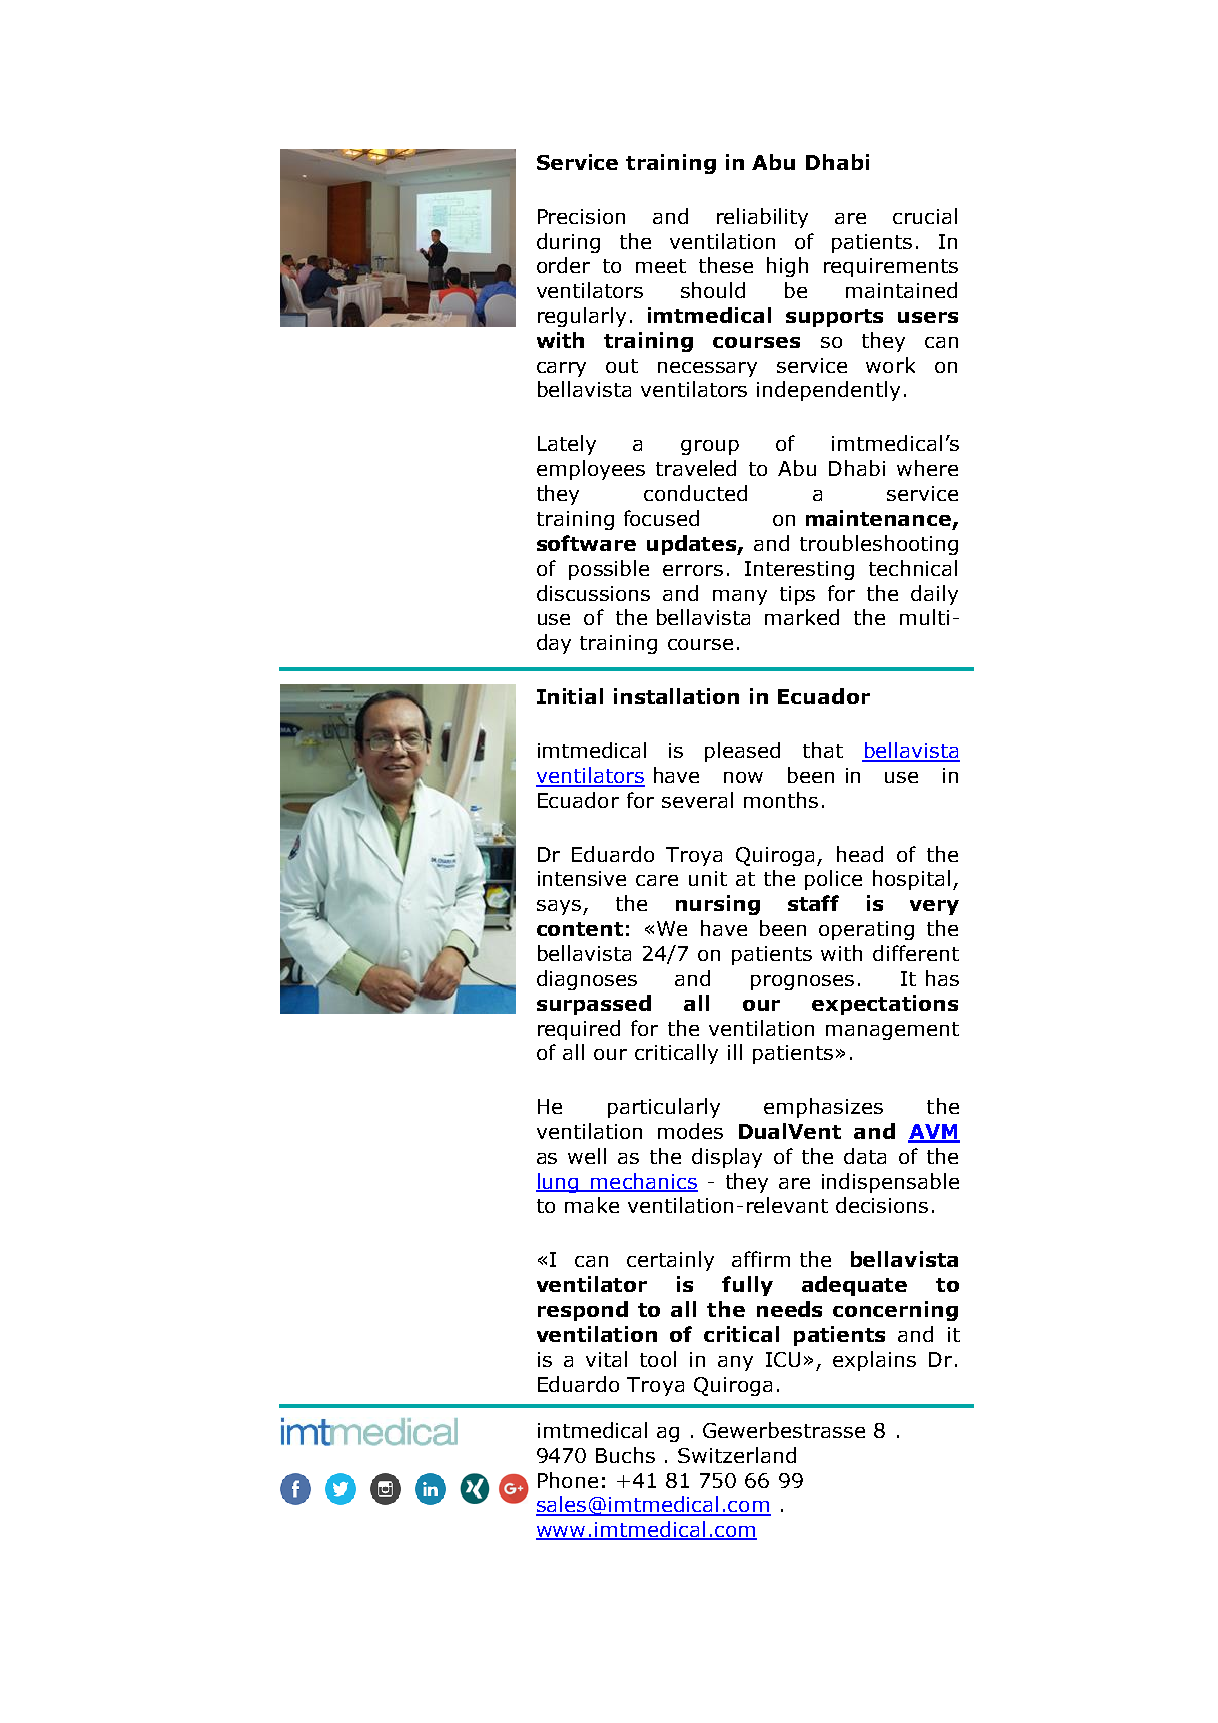 This image has height=1723, width=1218. What do you see at coordinates (737, 1455) in the image?
I see `Switzerland` at bounding box center [737, 1455].
